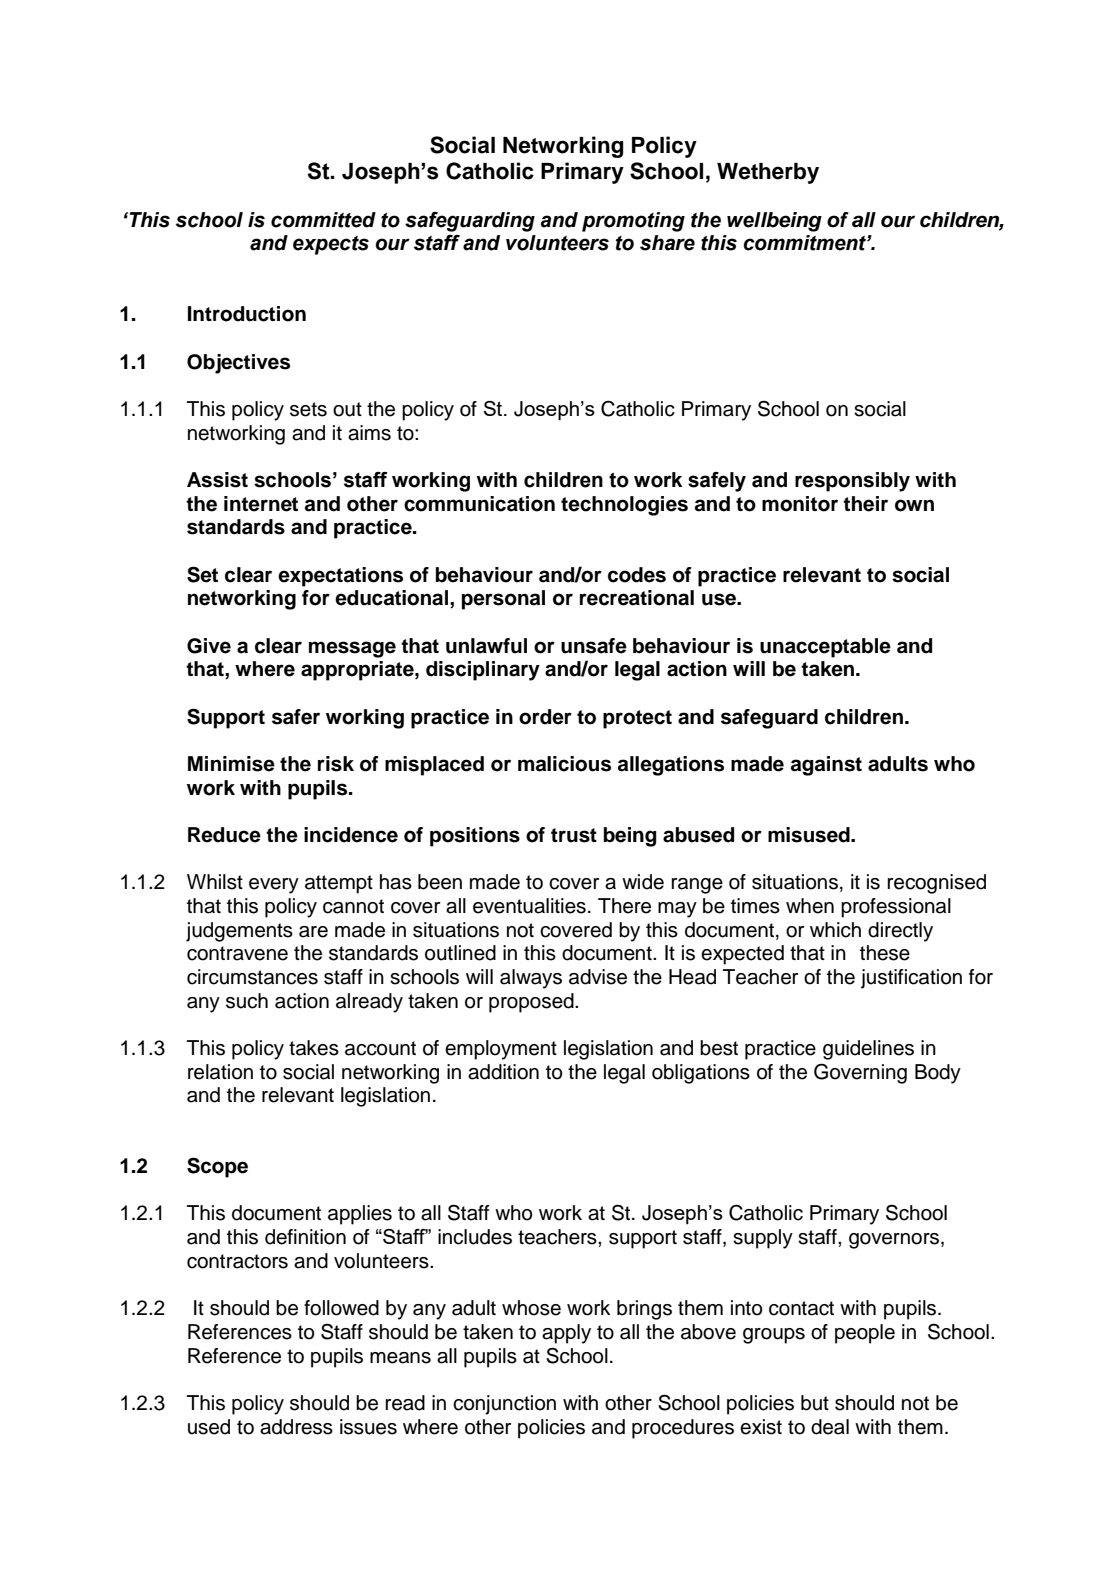  Describe the element at coordinates (351, 835) in the screenshot. I see `incidence` at that location.
